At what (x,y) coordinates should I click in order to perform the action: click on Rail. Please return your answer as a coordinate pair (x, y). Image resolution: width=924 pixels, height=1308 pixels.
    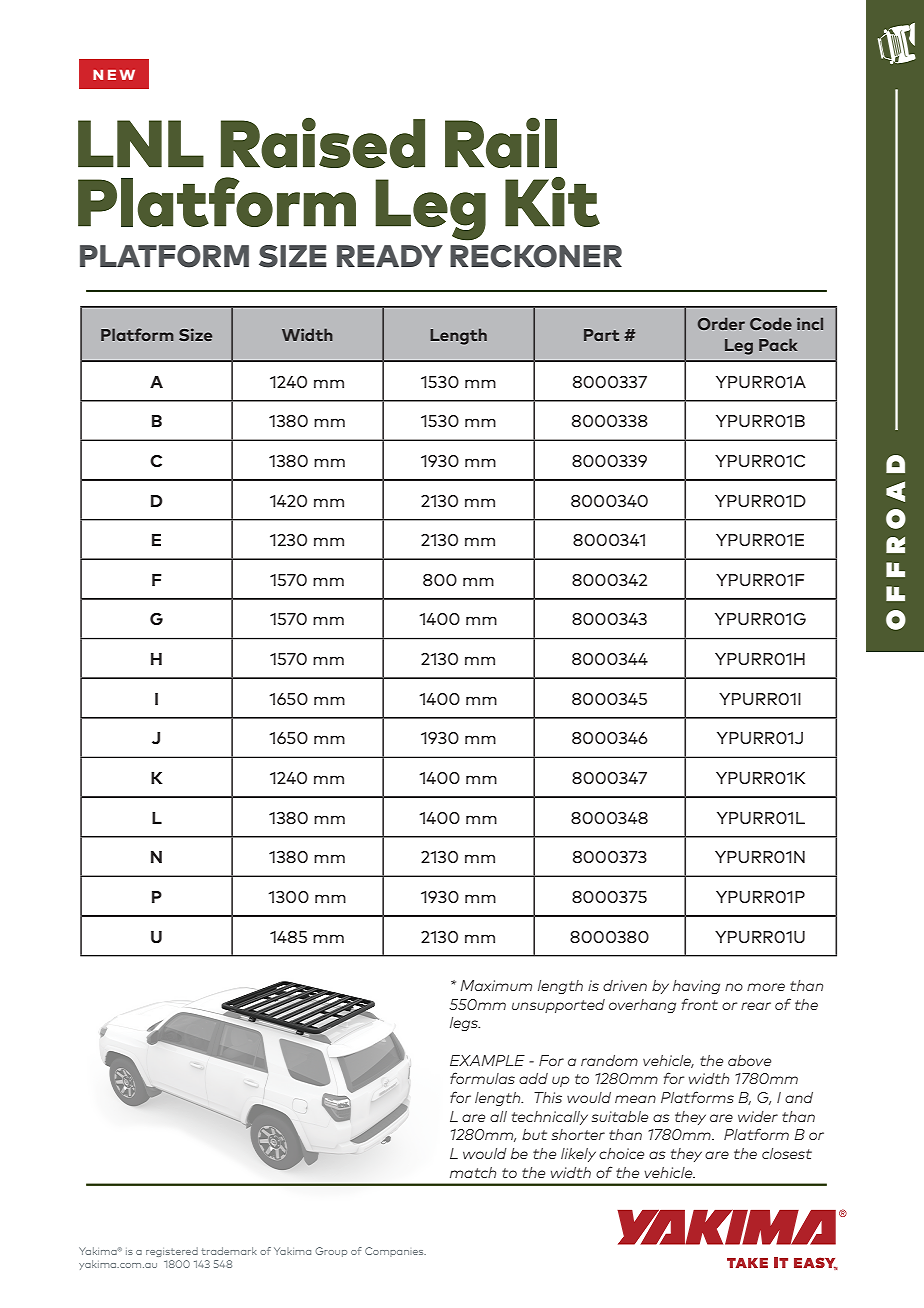
    Looking at the image, I should click on (501, 142).
